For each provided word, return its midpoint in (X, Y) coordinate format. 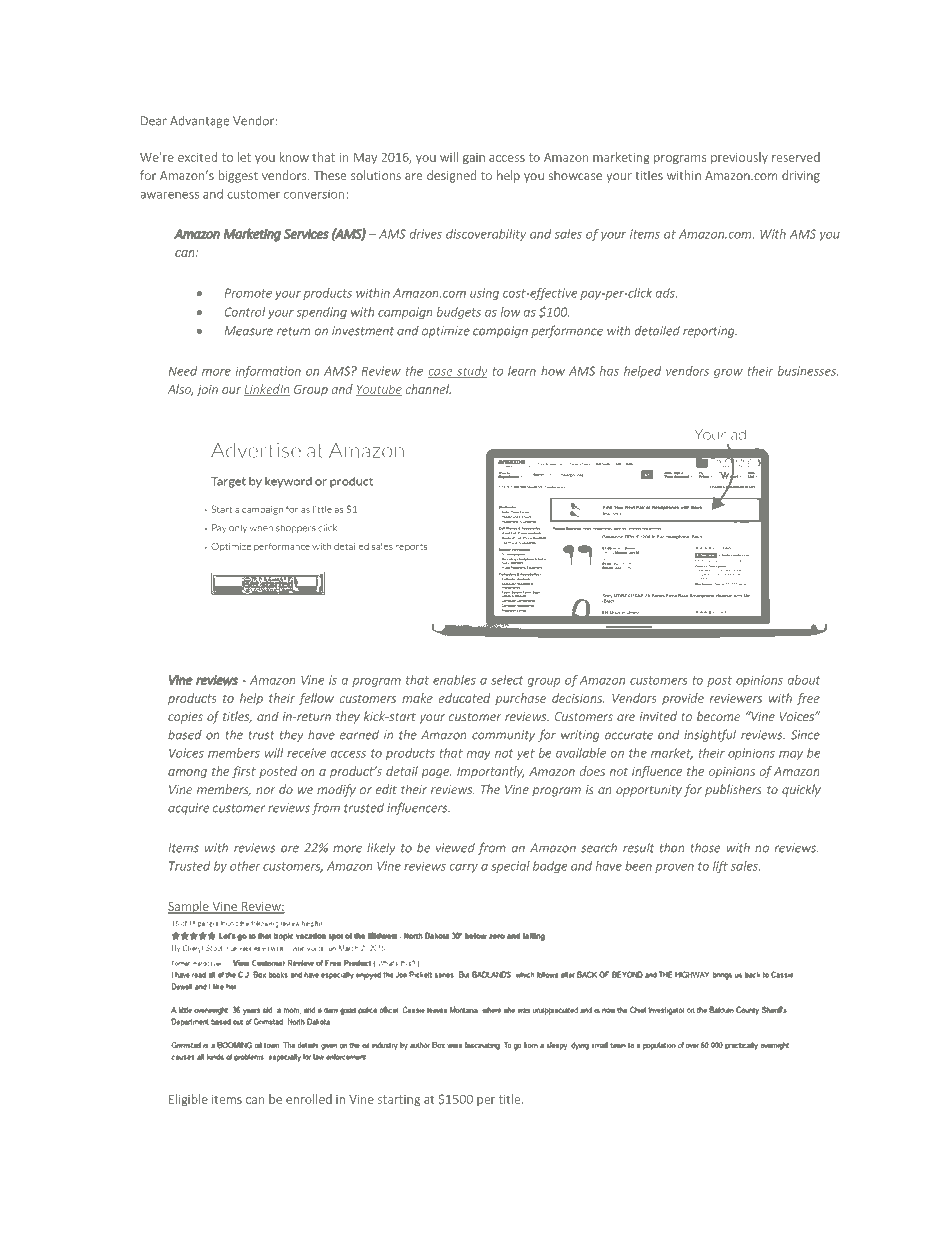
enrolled (309, 1099)
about (804, 680)
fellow (316, 699)
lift (720, 867)
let (244, 157)
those (705, 848)
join (207, 391)
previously (739, 158)
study (471, 372)
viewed (455, 848)
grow (728, 373)
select (507, 680)
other (245, 866)
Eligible (188, 1100)
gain (474, 159)
